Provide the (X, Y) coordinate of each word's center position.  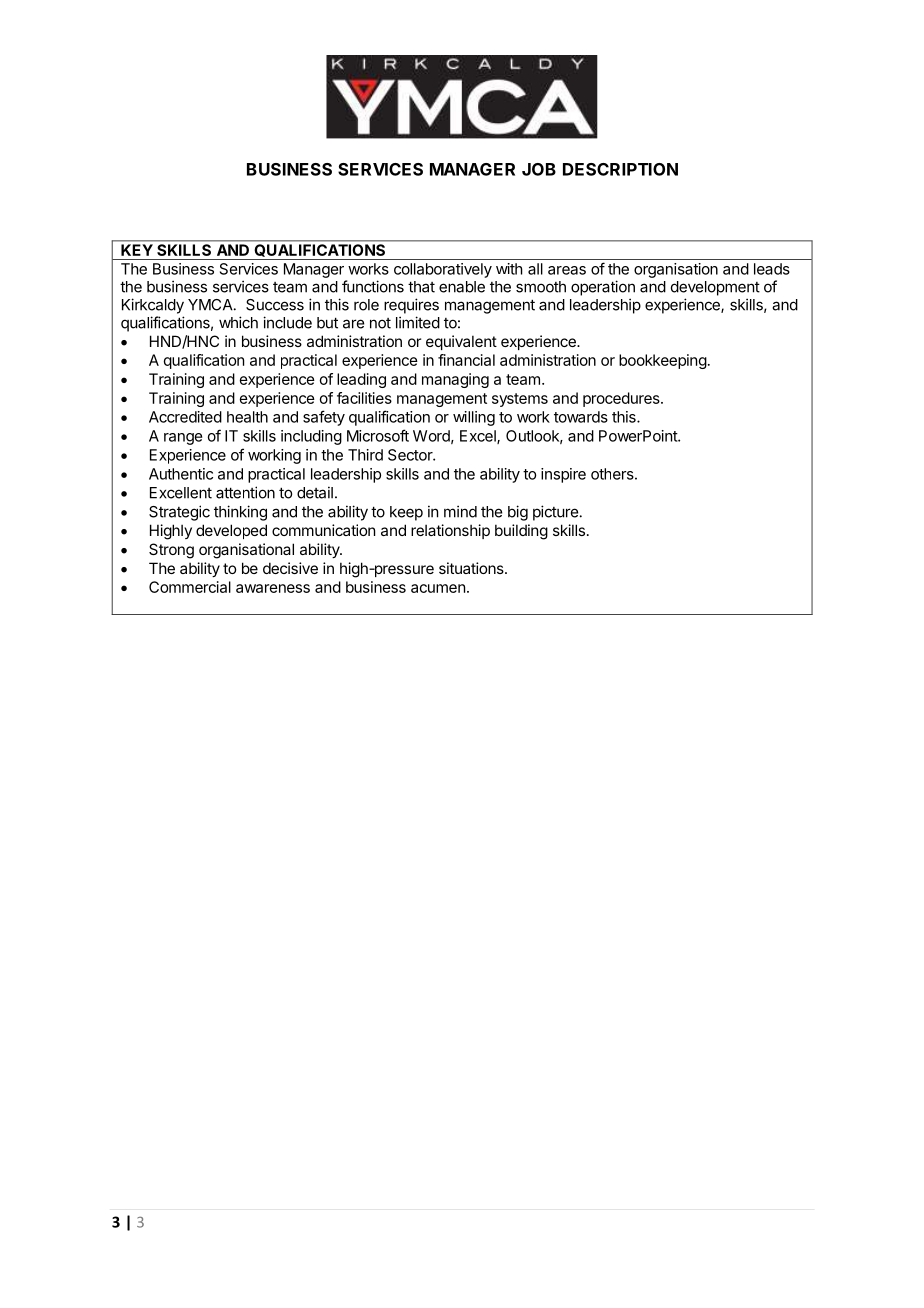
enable (462, 287)
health (247, 417)
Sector (411, 455)
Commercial (190, 587)
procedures (622, 399)
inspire (563, 475)
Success (275, 305)
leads (772, 269)
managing (455, 380)
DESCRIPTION (620, 169)
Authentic (181, 474)
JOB (539, 169)
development (715, 288)
